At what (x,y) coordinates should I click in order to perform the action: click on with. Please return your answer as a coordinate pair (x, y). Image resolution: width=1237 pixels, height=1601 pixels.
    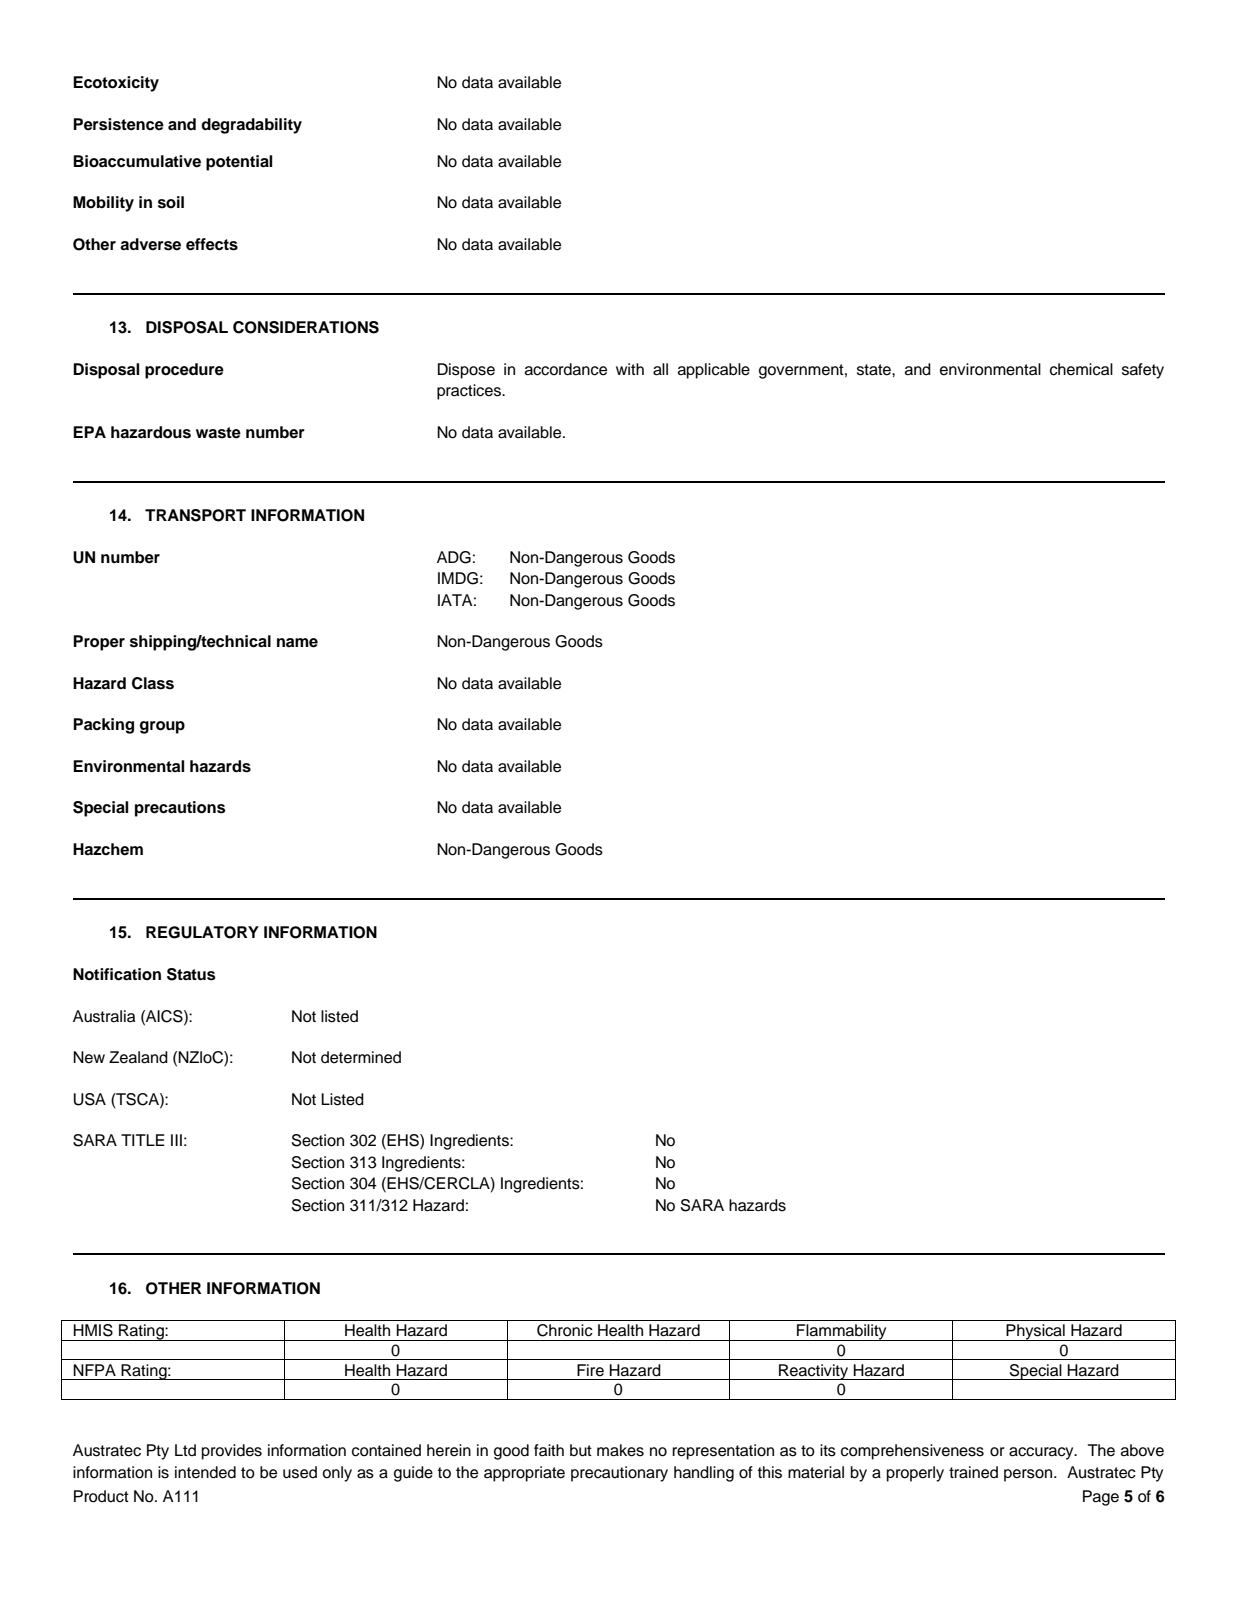
    Looking at the image, I should click on (630, 369).
